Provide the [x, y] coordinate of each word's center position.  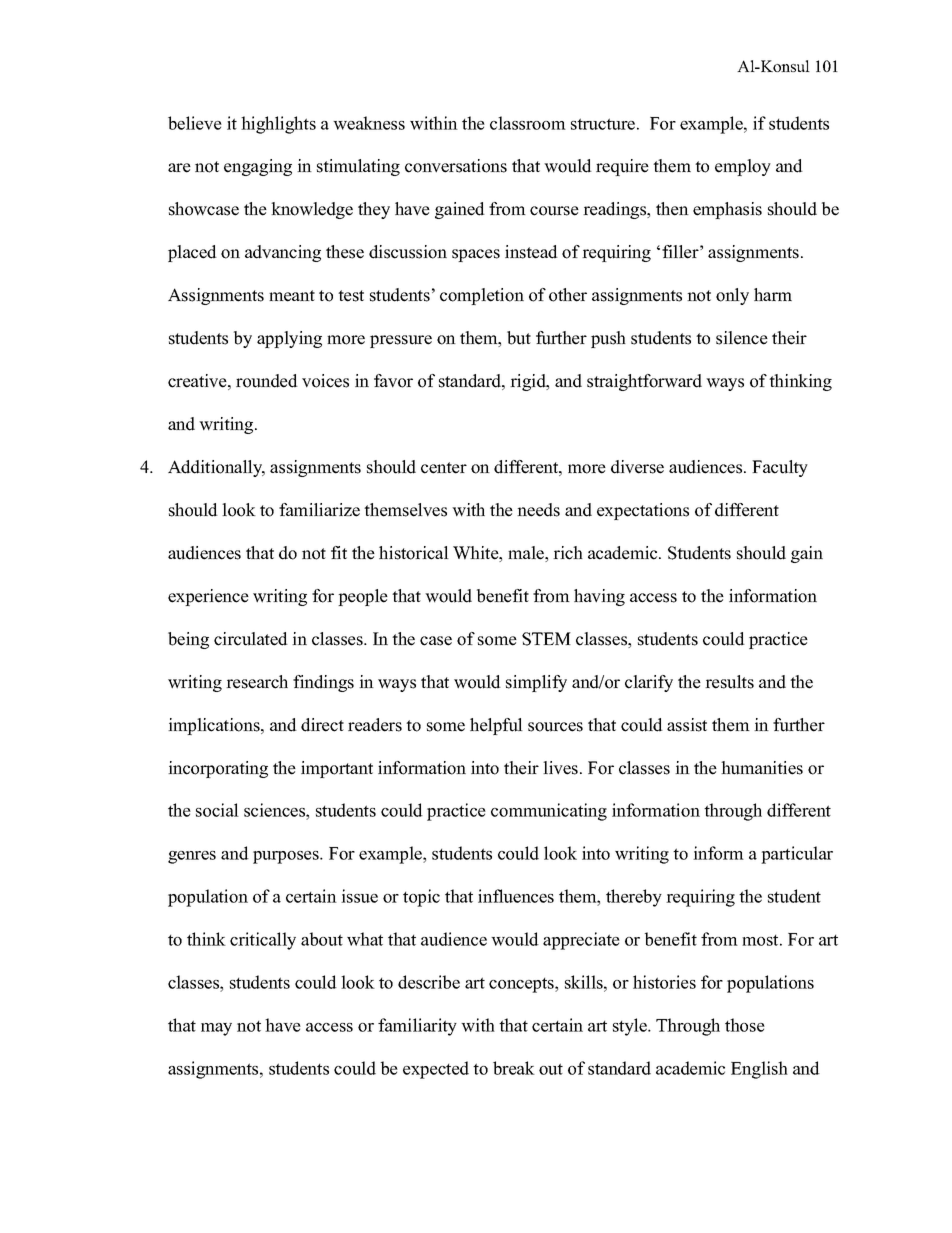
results [729, 682]
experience [208, 597]
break [514, 1068]
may [216, 1029]
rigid [529, 382]
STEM [546, 639]
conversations [456, 166]
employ [743, 167]
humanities [762, 768]
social [217, 810]
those [745, 1025]
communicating [549, 812]
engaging [258, 167]
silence [742, 338]
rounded [267, 381]
